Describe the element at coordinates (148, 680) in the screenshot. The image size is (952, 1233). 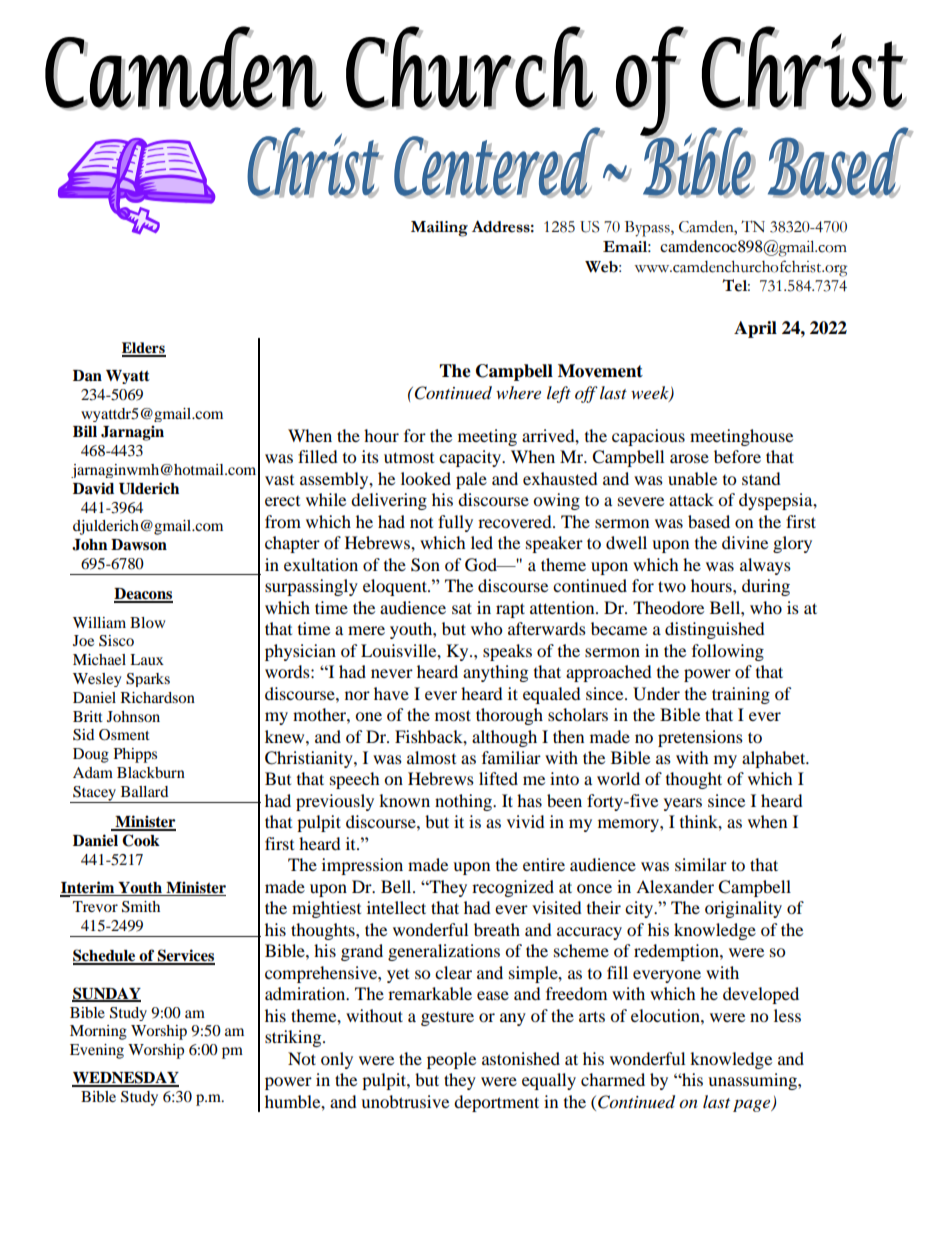
I see `Sparks` at that location.
